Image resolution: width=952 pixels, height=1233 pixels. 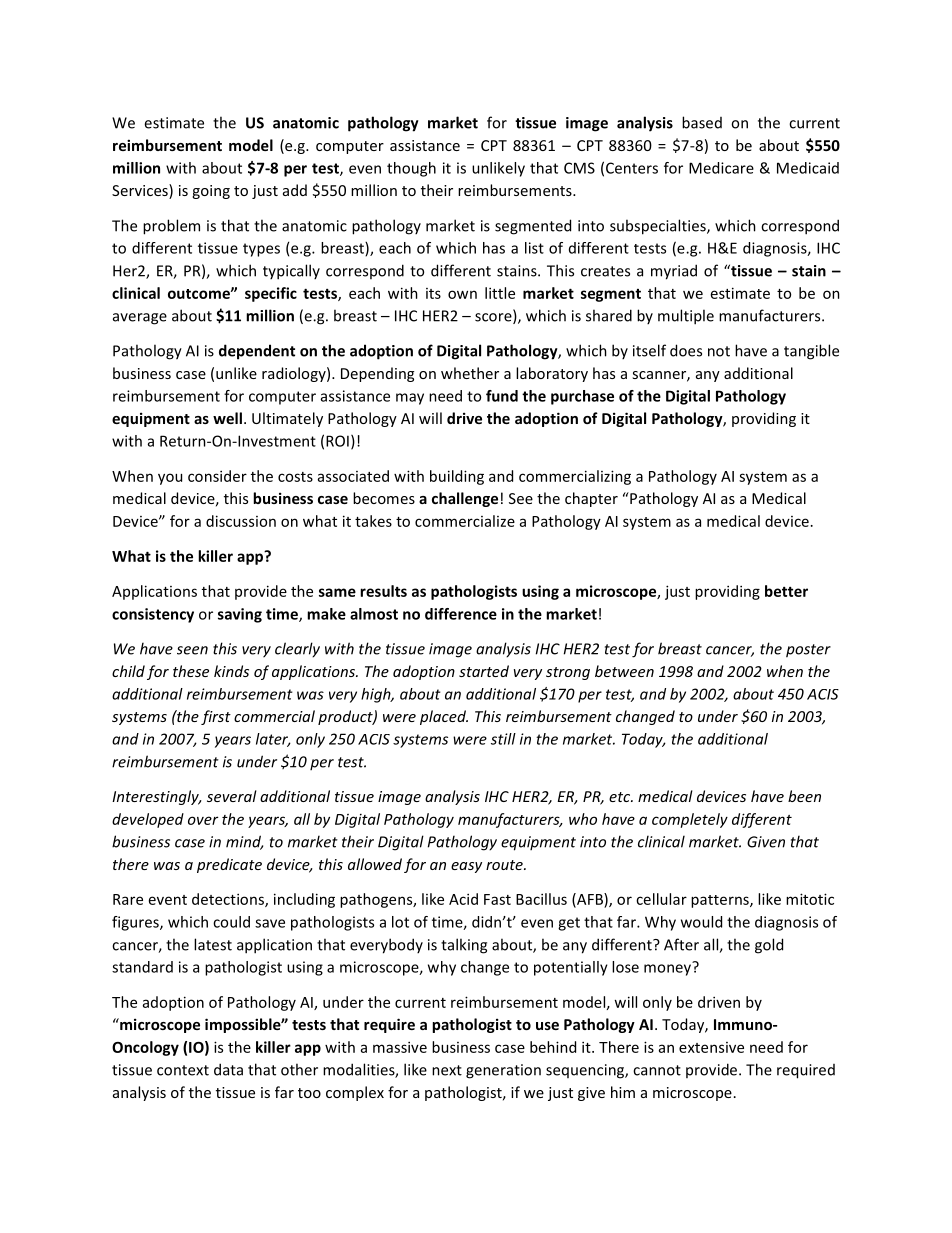 I want to click on does, so click(x=686, y=350).
